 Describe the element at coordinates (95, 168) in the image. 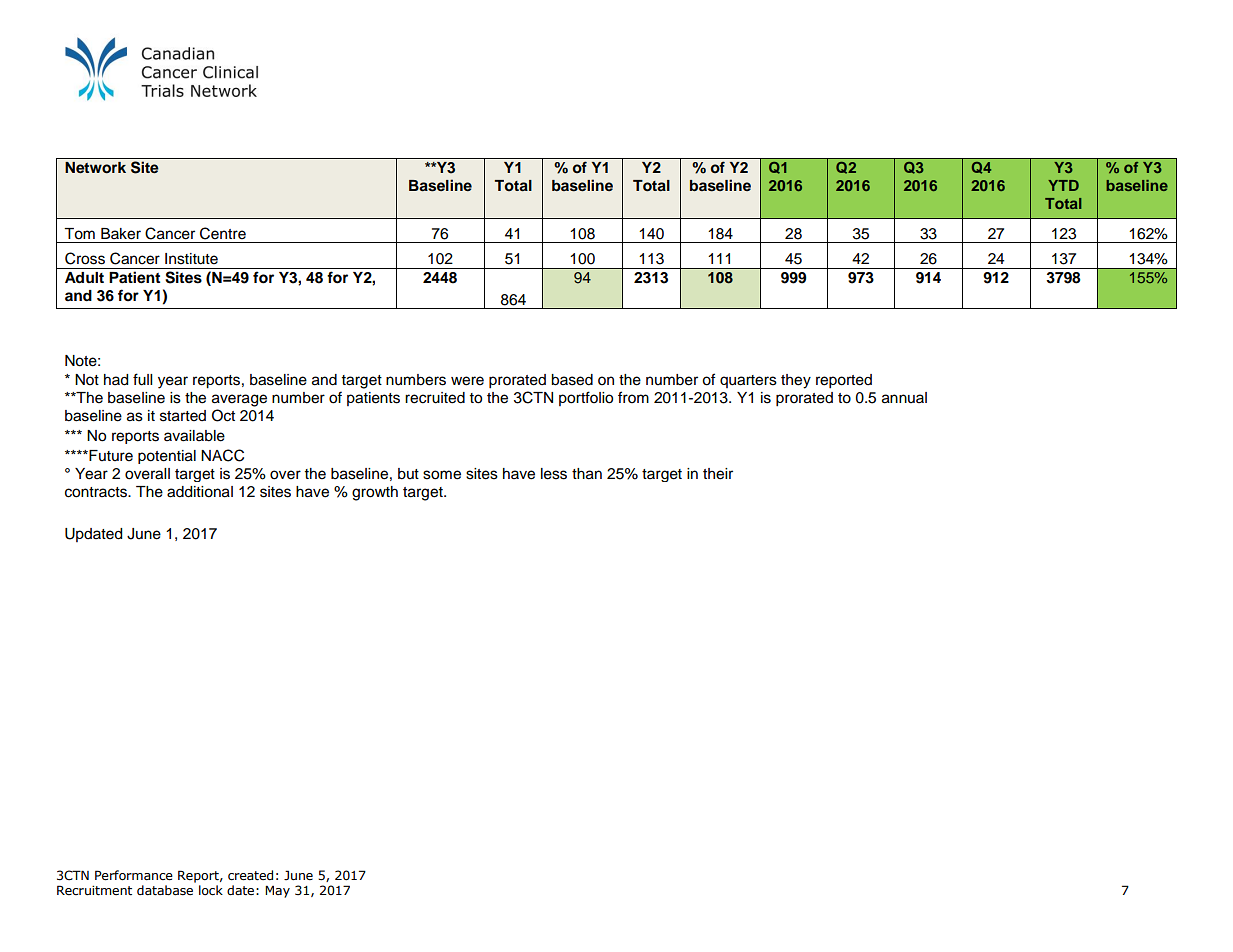

I see `Network` at that location.
